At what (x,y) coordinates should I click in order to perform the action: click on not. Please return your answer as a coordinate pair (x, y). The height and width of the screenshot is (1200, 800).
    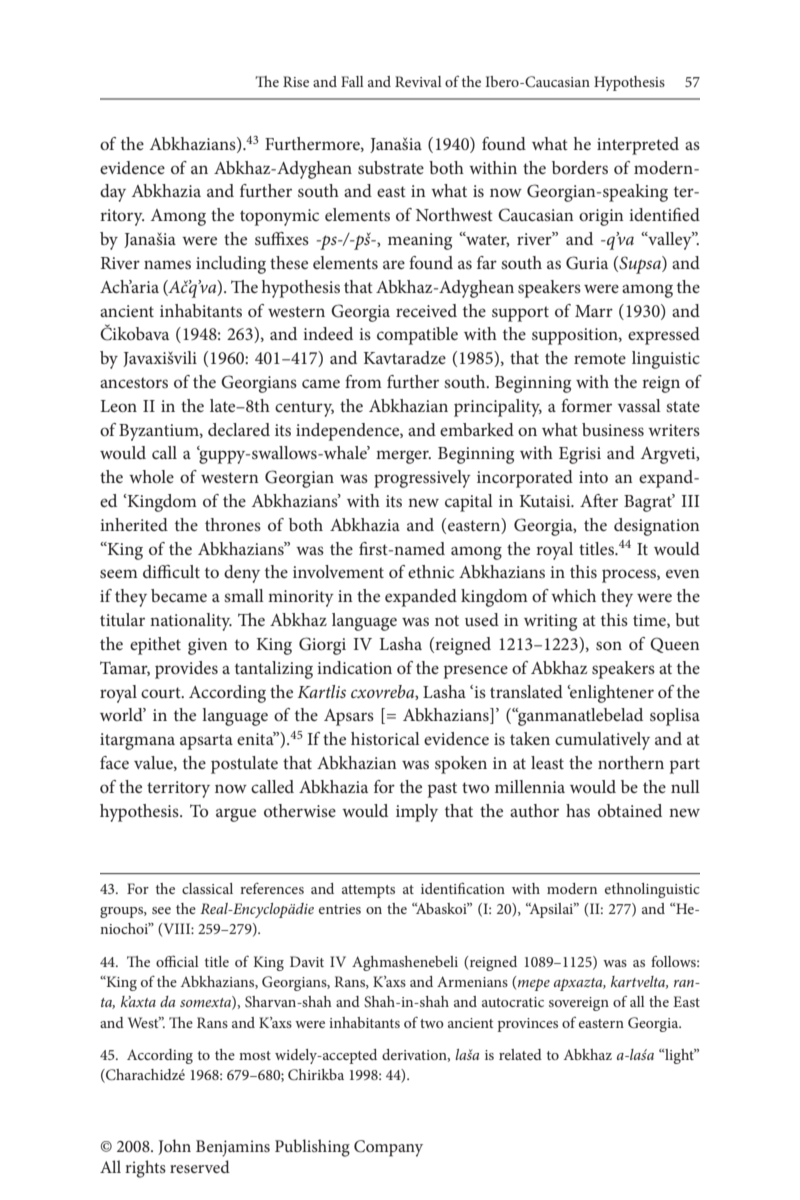
    Looking at the image, I should click on (447, 620).
